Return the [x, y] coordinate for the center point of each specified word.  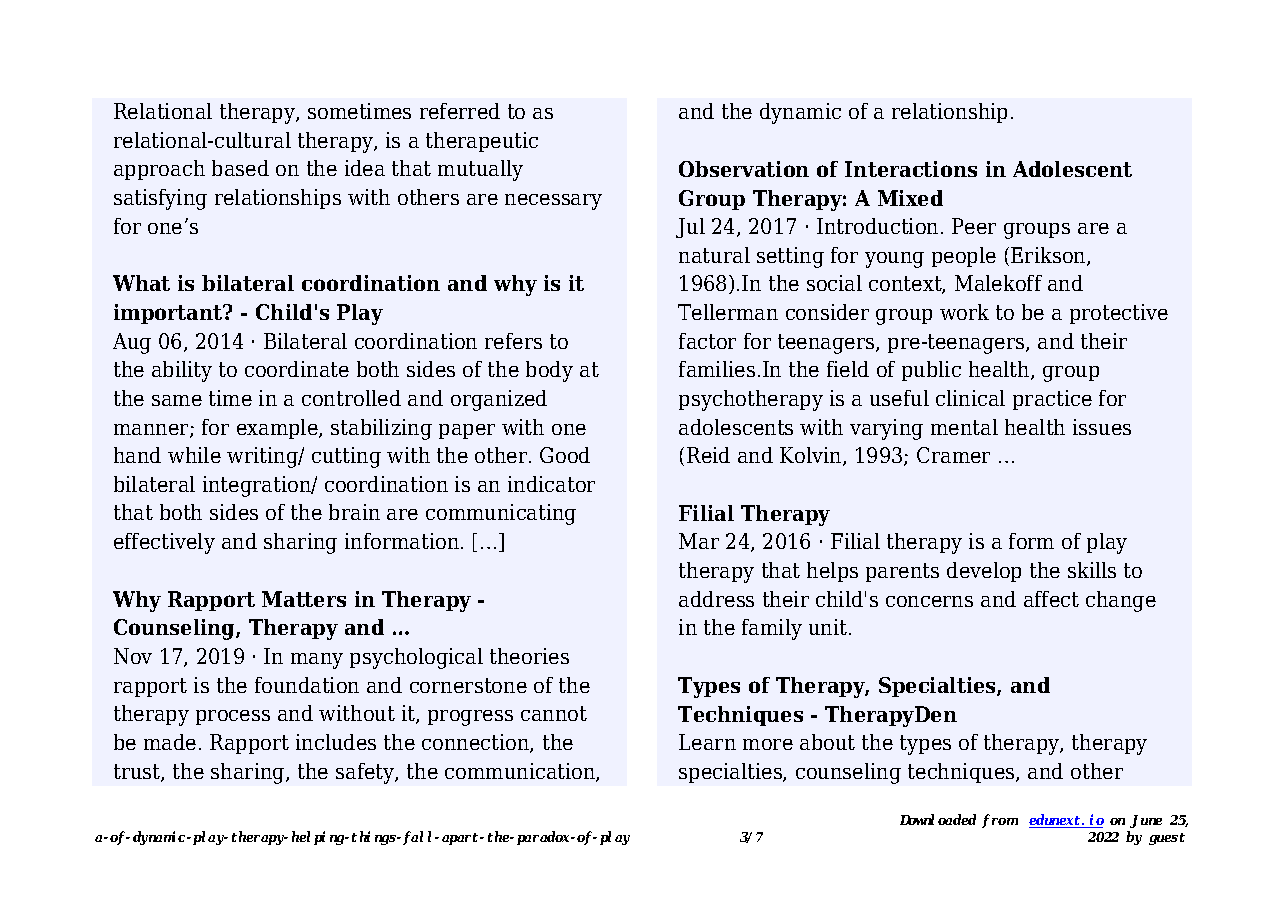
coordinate [297, 369]
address [716, 599]
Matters [304, 599]
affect [1051, 599]
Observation [744, 169]
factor [707, 341]
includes [336, 742]
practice [1052, 400]
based [240, 168]
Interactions [911, 169]
